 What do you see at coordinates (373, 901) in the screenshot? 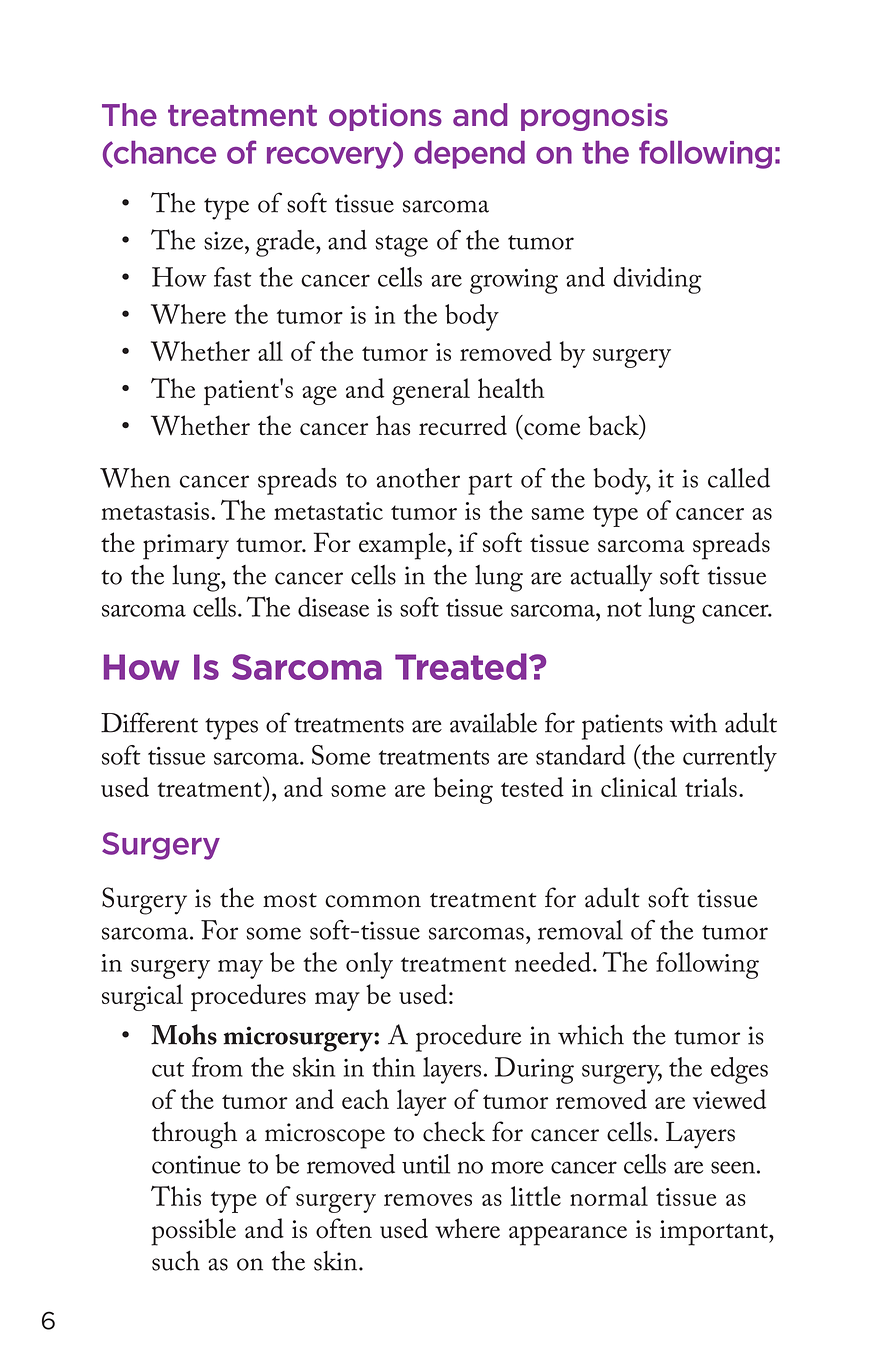
I see `common` at bounding box center [373, 901].
